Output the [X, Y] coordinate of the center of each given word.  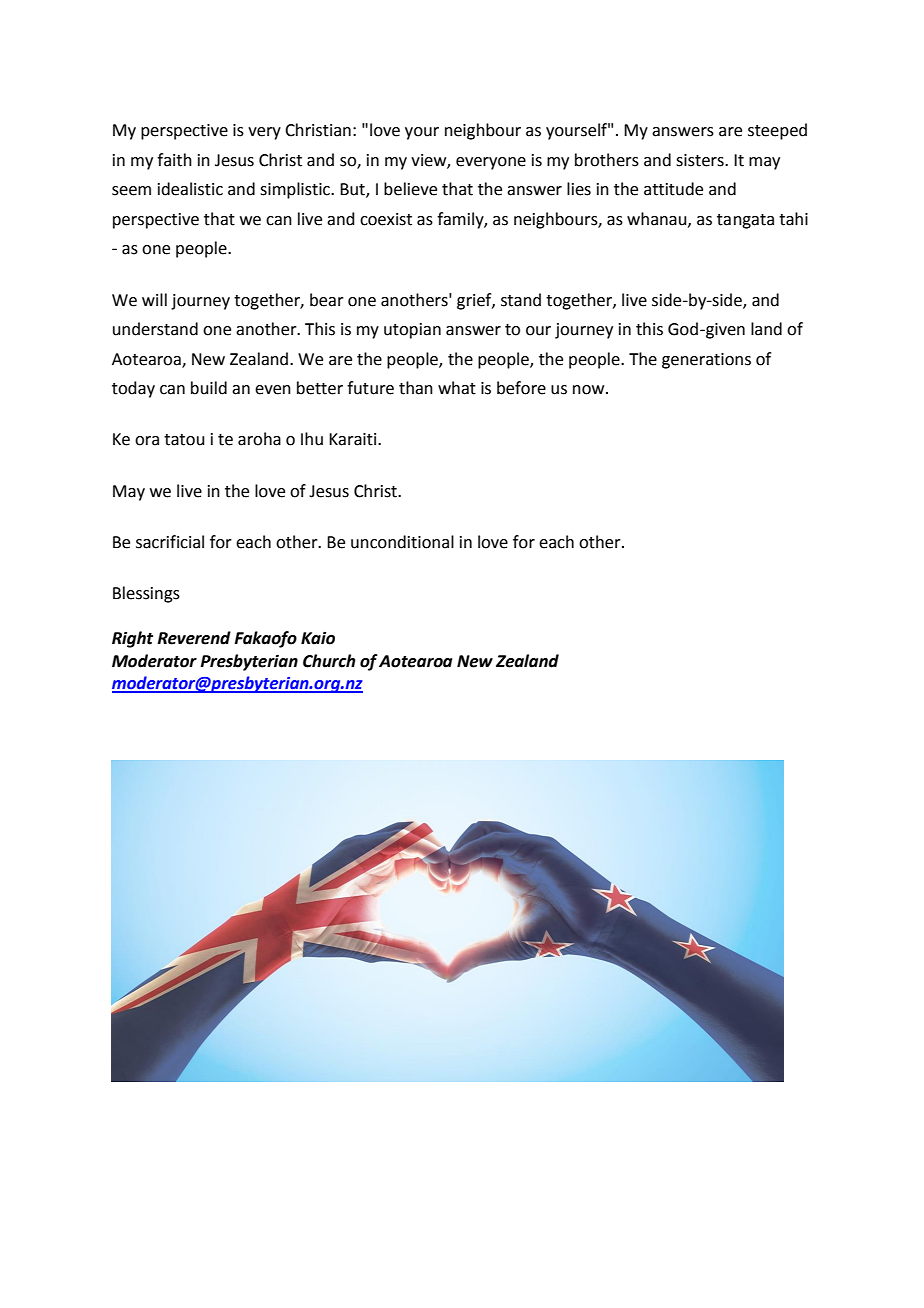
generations [706, 361]
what [457, 388]
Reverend [194, 638]
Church [329, 661]
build [209, 388]
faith [174, 160]
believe [410, 189]
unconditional [402, 542]
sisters [701, 160]
